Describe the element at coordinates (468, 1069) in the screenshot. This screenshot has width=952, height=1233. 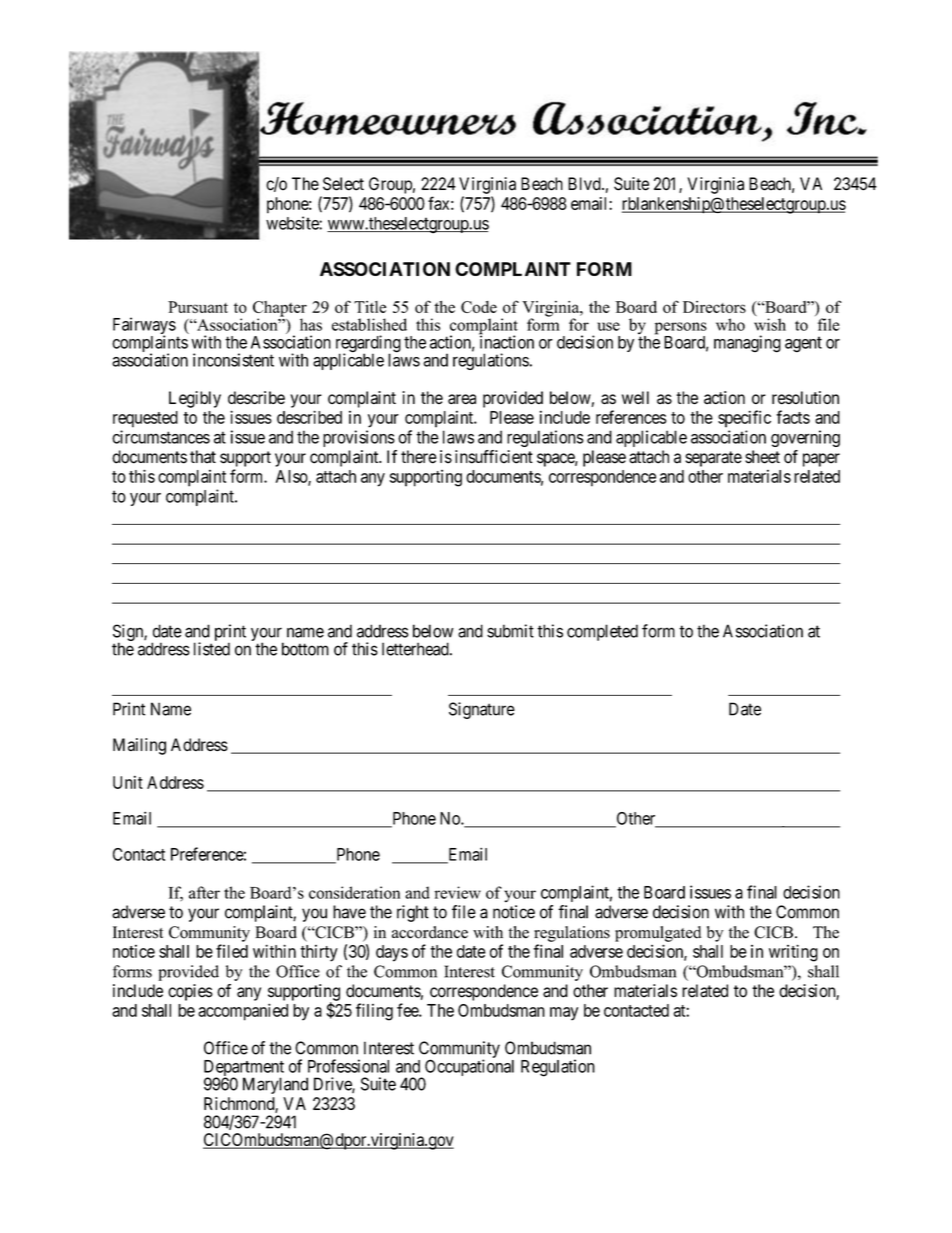
I see `Occupational` at that location.
